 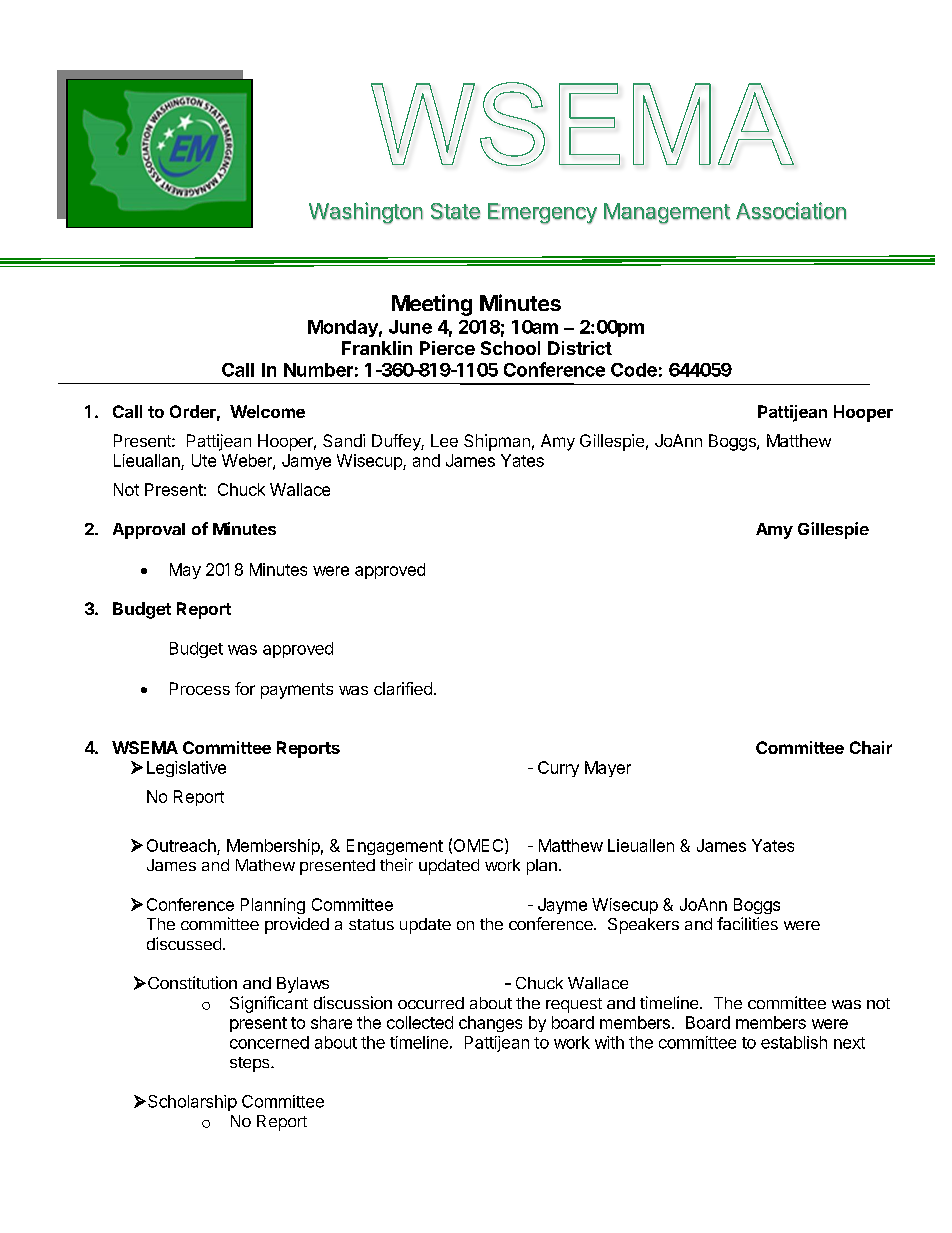 I want to click on Emergency, so click(x=542, y=213).
